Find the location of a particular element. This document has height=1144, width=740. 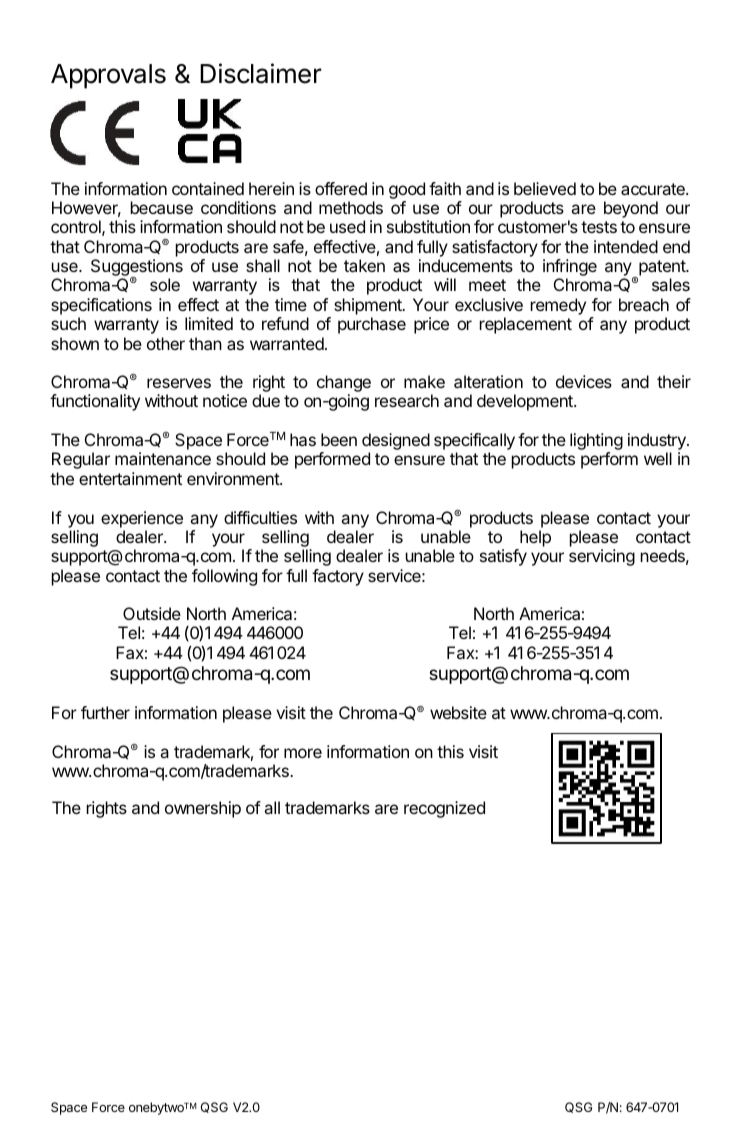

designed is located at coordinates (396, 443).
